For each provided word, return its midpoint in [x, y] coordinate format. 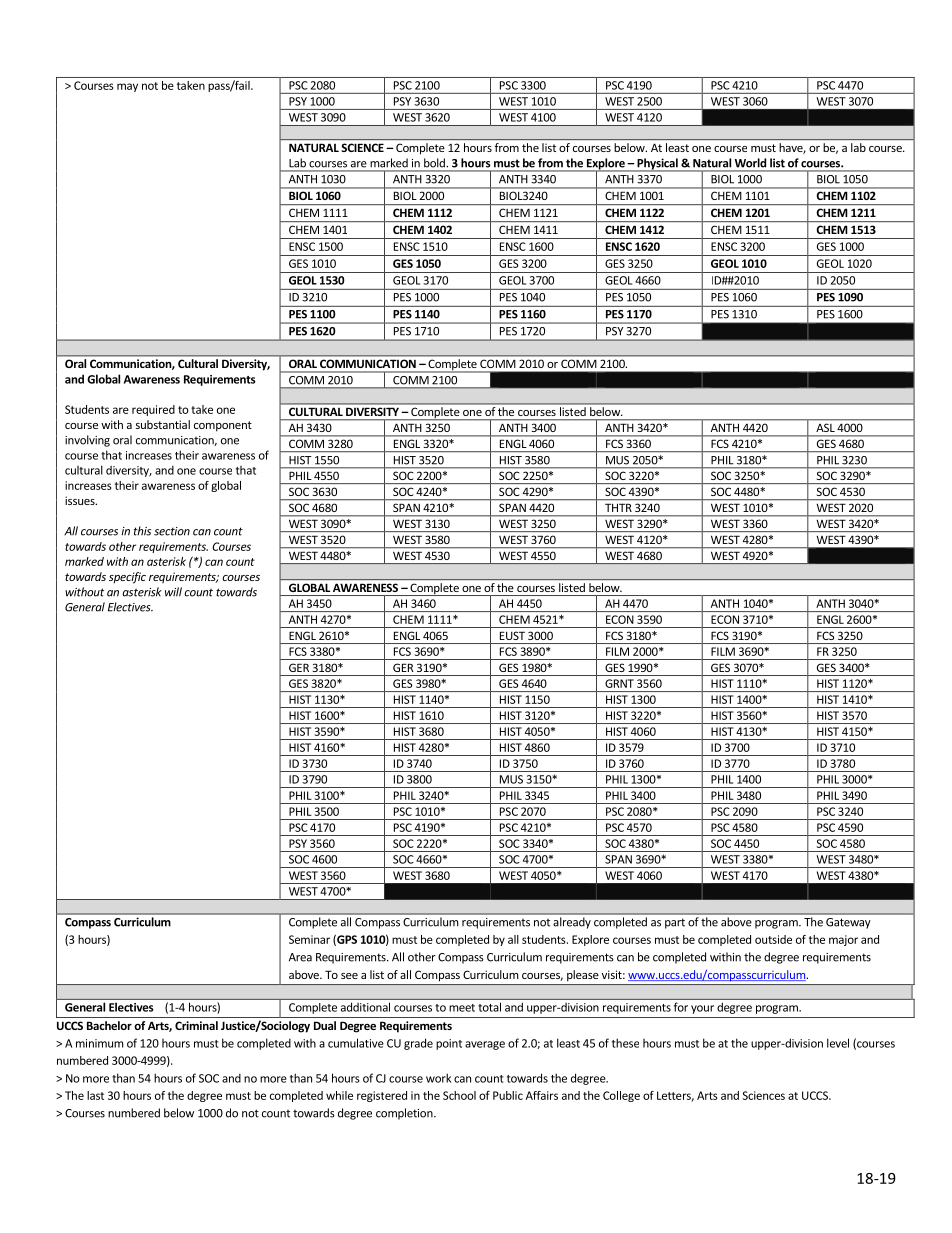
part [675, 923]
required [153, 410]
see [349, 976]
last [95, 1095]
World [750, 162]
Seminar [309, 939]
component [223, 426]
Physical [657, 165]
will [173, 592]
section [172, 531]
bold [434, 162]
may [127, 87]
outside [773, 939]
